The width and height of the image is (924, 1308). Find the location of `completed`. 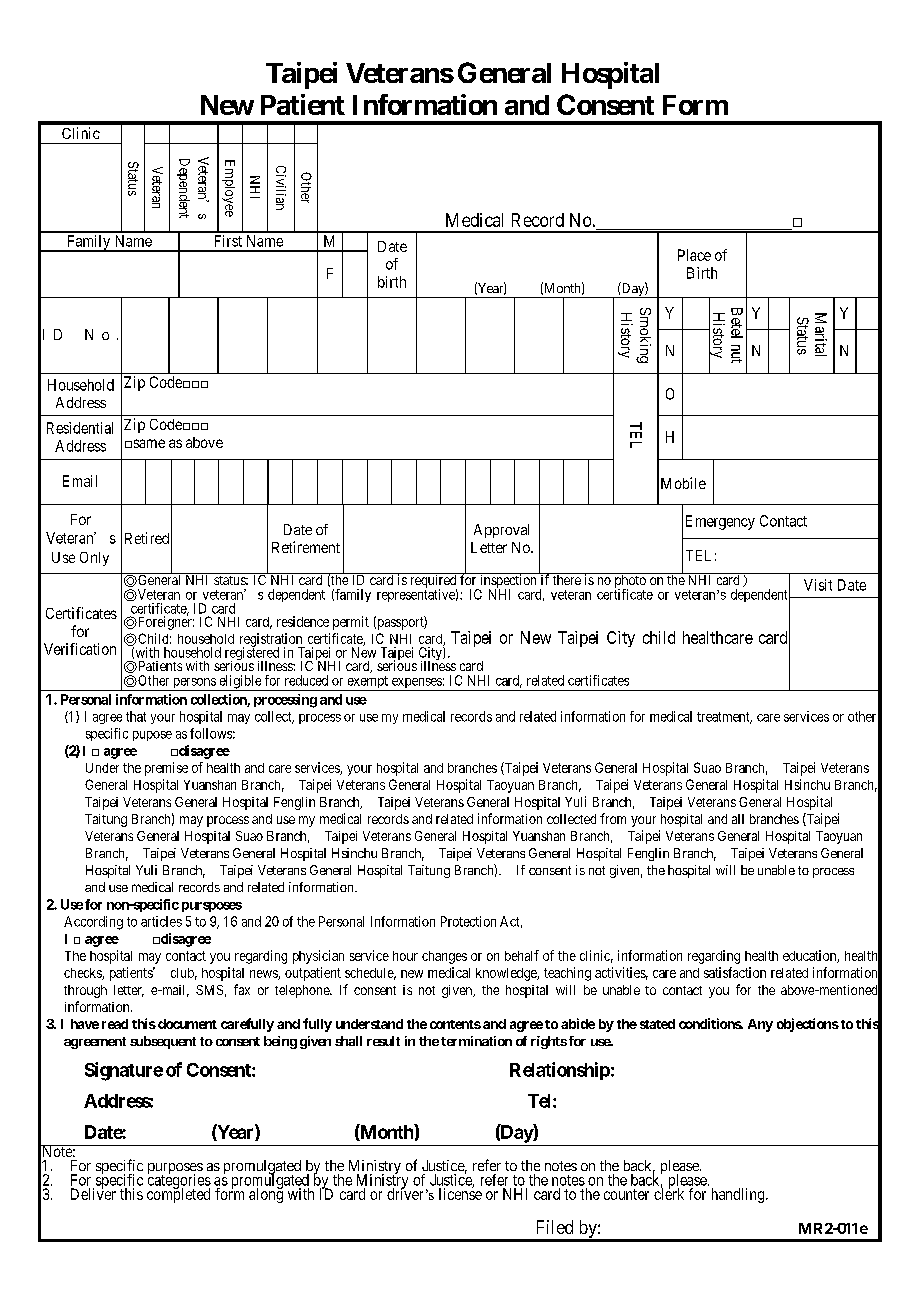

completed is located at coordinates (178, 1195).
